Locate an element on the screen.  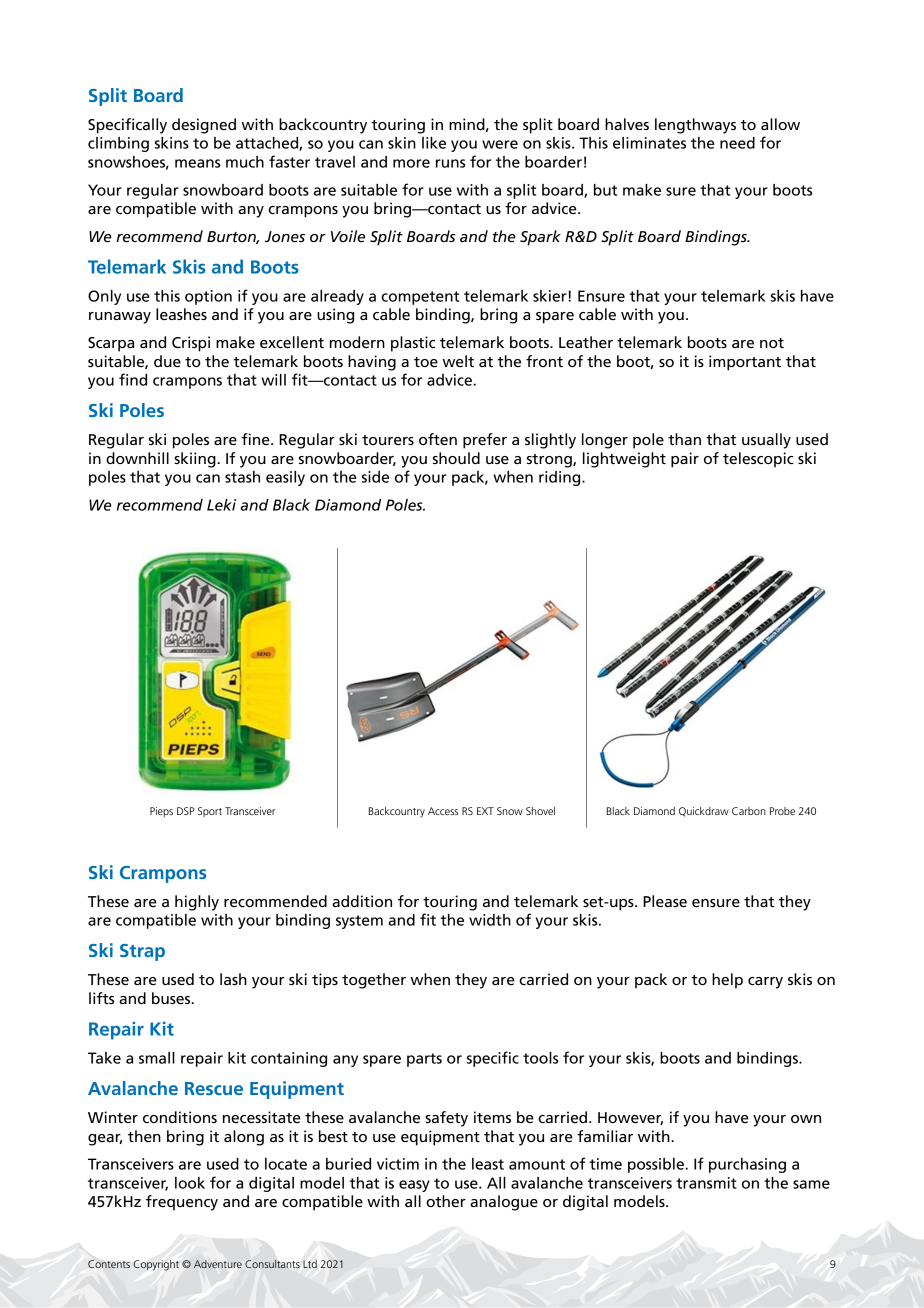
other is located at coordinates (446, 1201).
